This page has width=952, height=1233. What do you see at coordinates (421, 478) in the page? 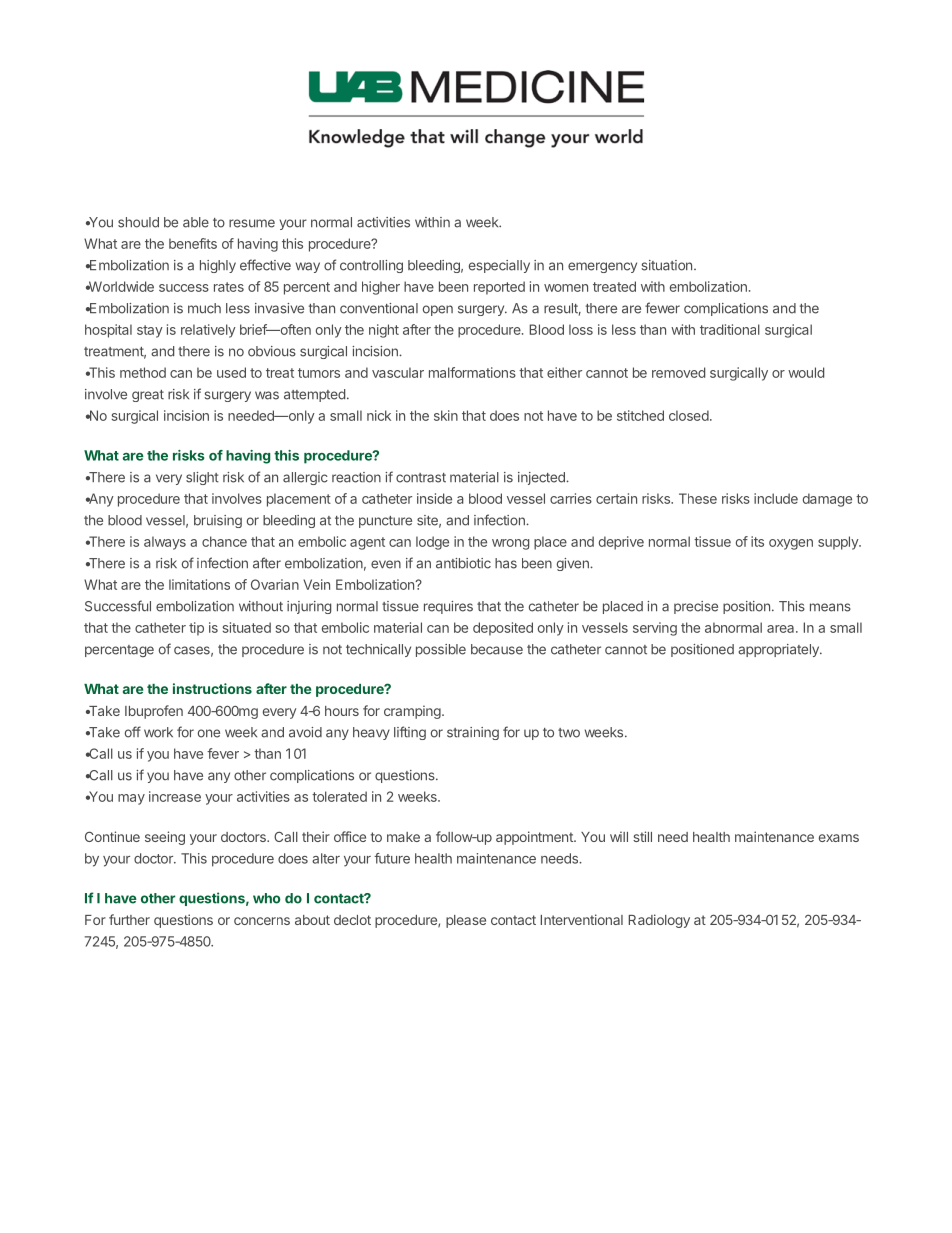
I see `contrast` at bounding box center [421, 478].
